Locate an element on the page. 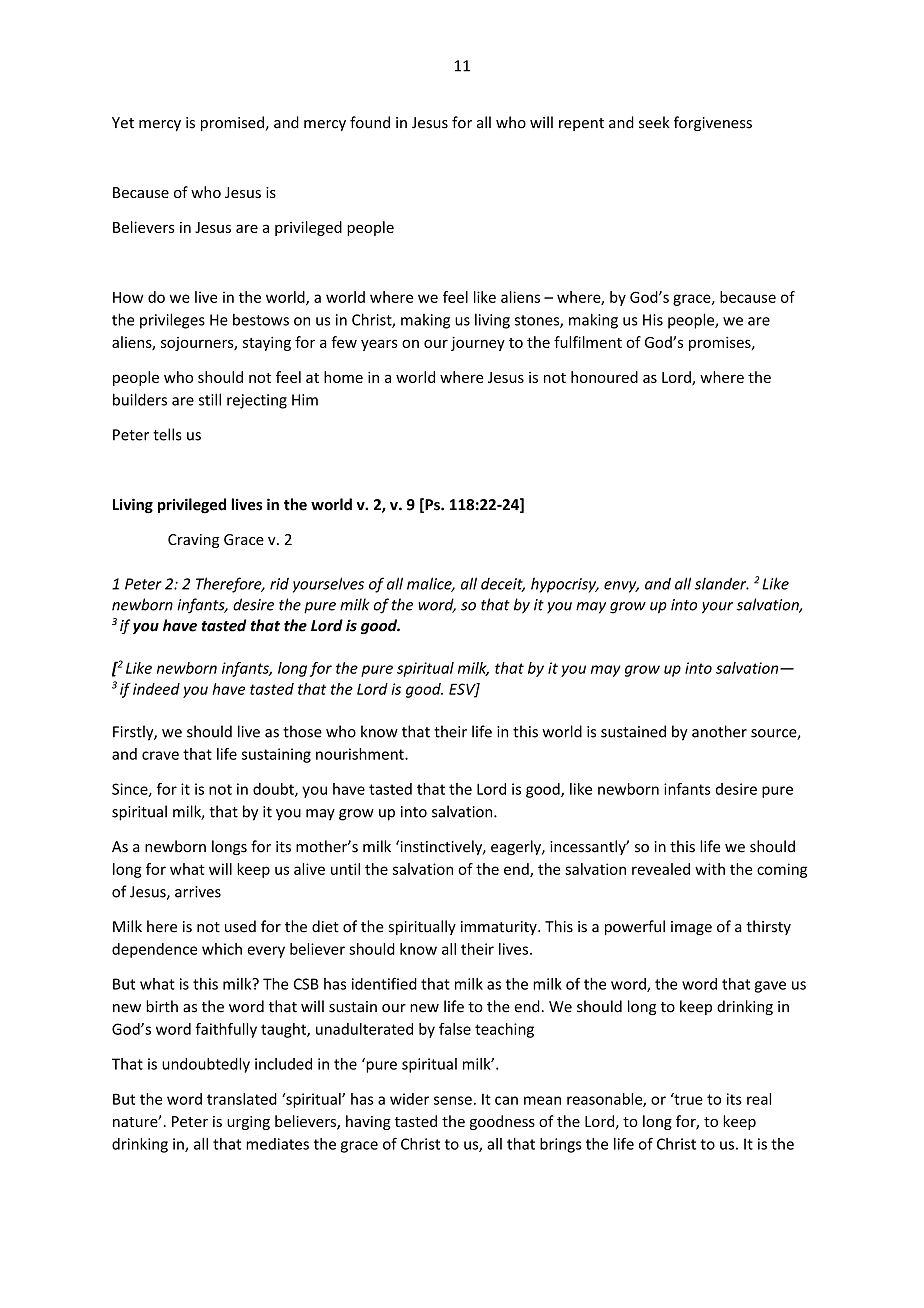 Image resolution: width=924 pixels, height=1308 pixels. eagerly is located at coordinates (517, 847).
